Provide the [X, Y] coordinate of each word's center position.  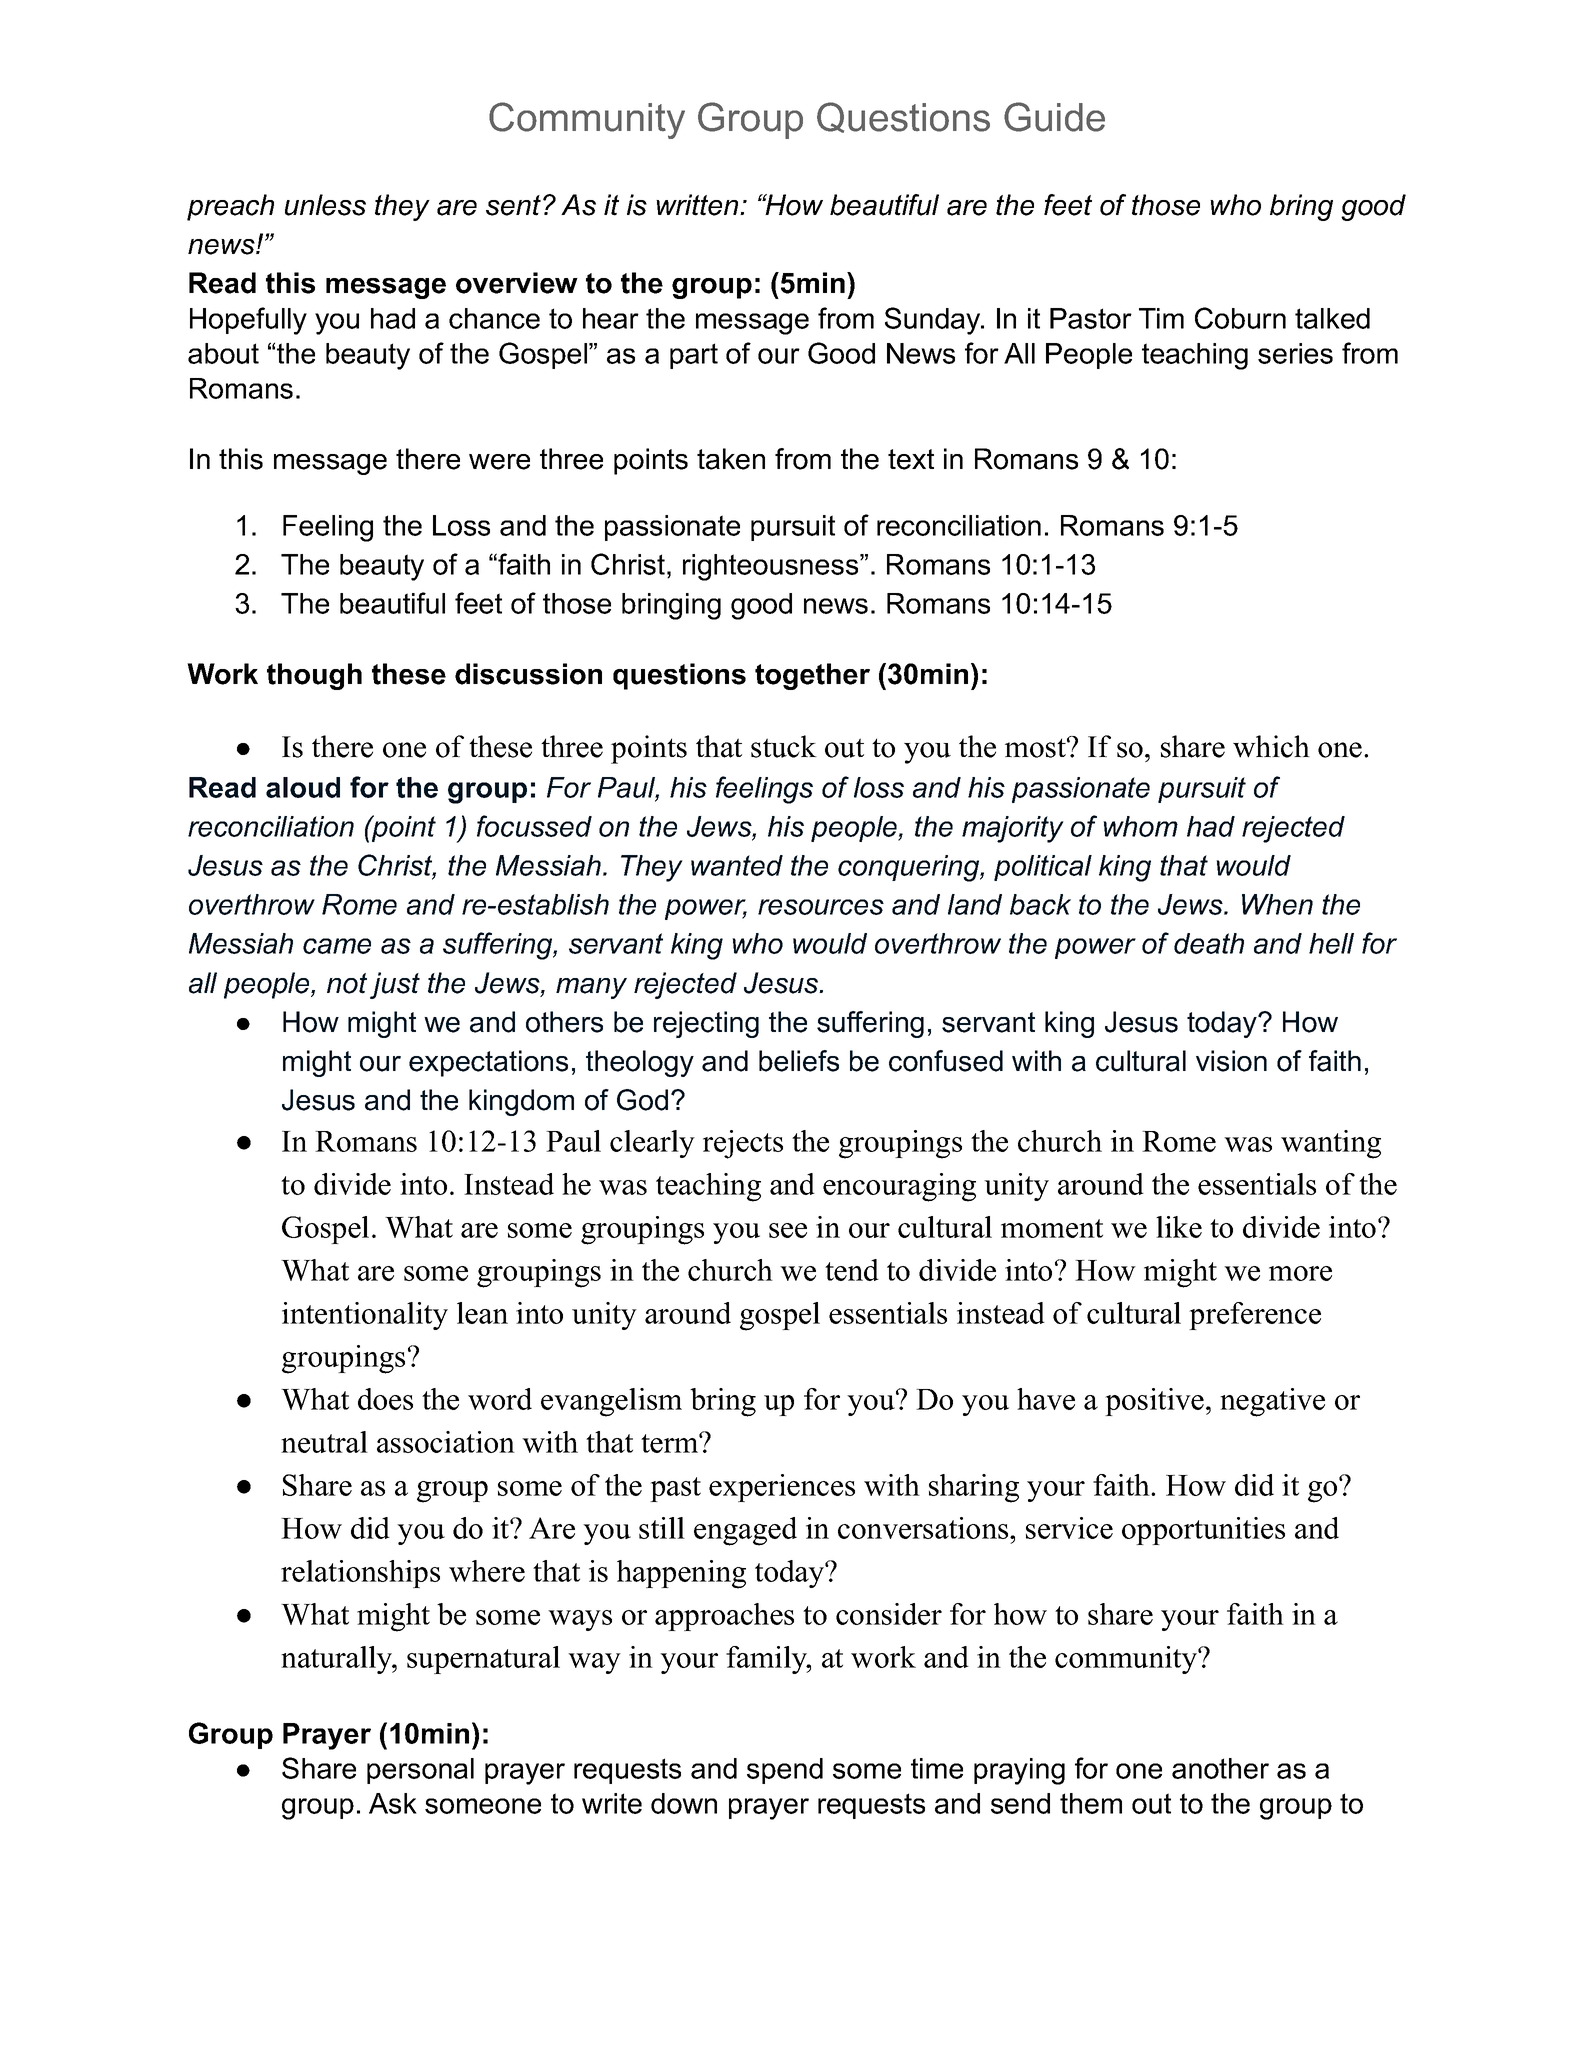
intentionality [365, 1316]
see [788, 1230]
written [698, 205]
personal [420, 1771]
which [1271, 746]
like [1179, 1227]
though [314, 676]
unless [325, 205]
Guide [1054, 117]
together [812, 676]
